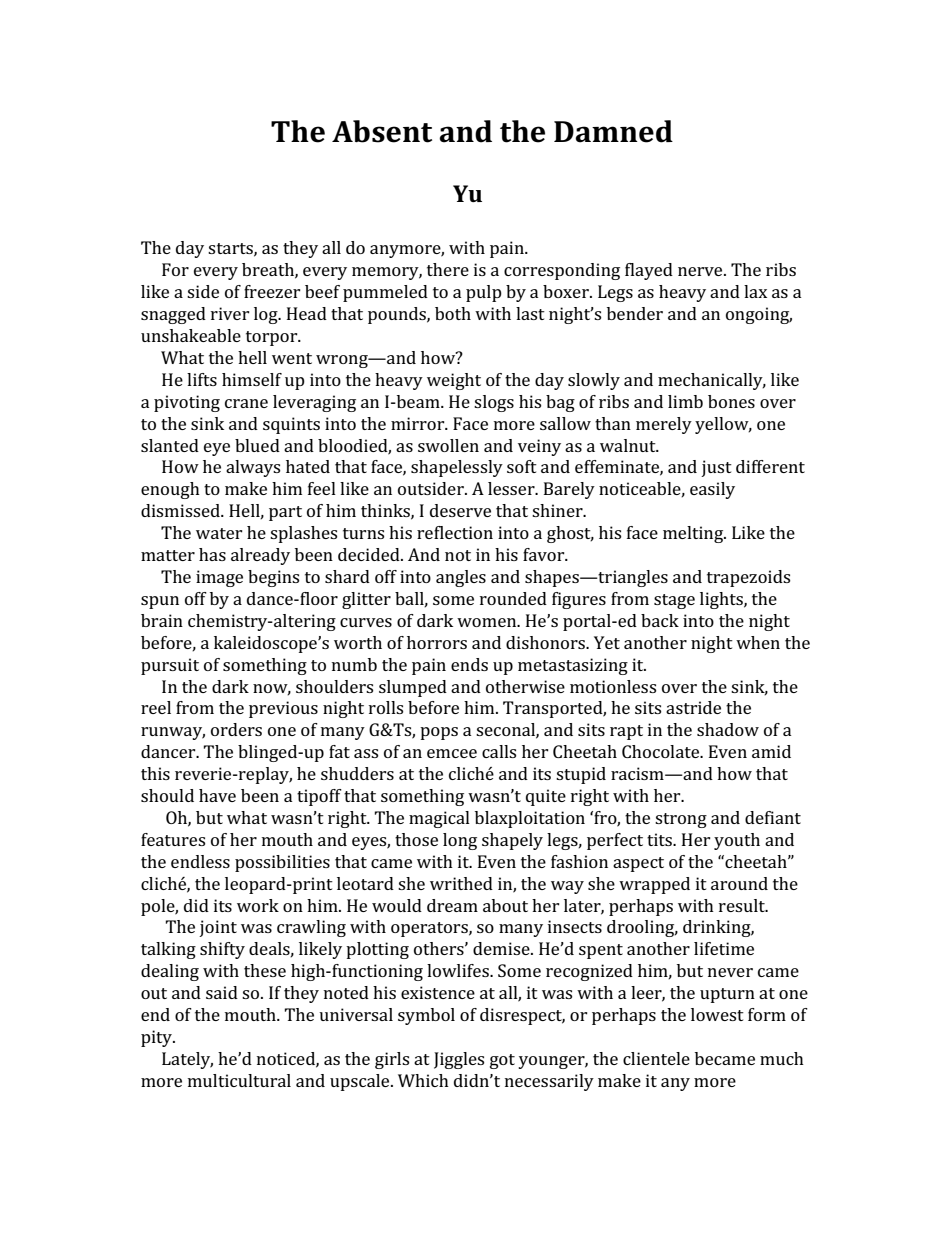 The image size is (952, 1233). What do you see at coordinates (613, 131) in the page?
I see `Damned` at bounding box center [613, 131].
